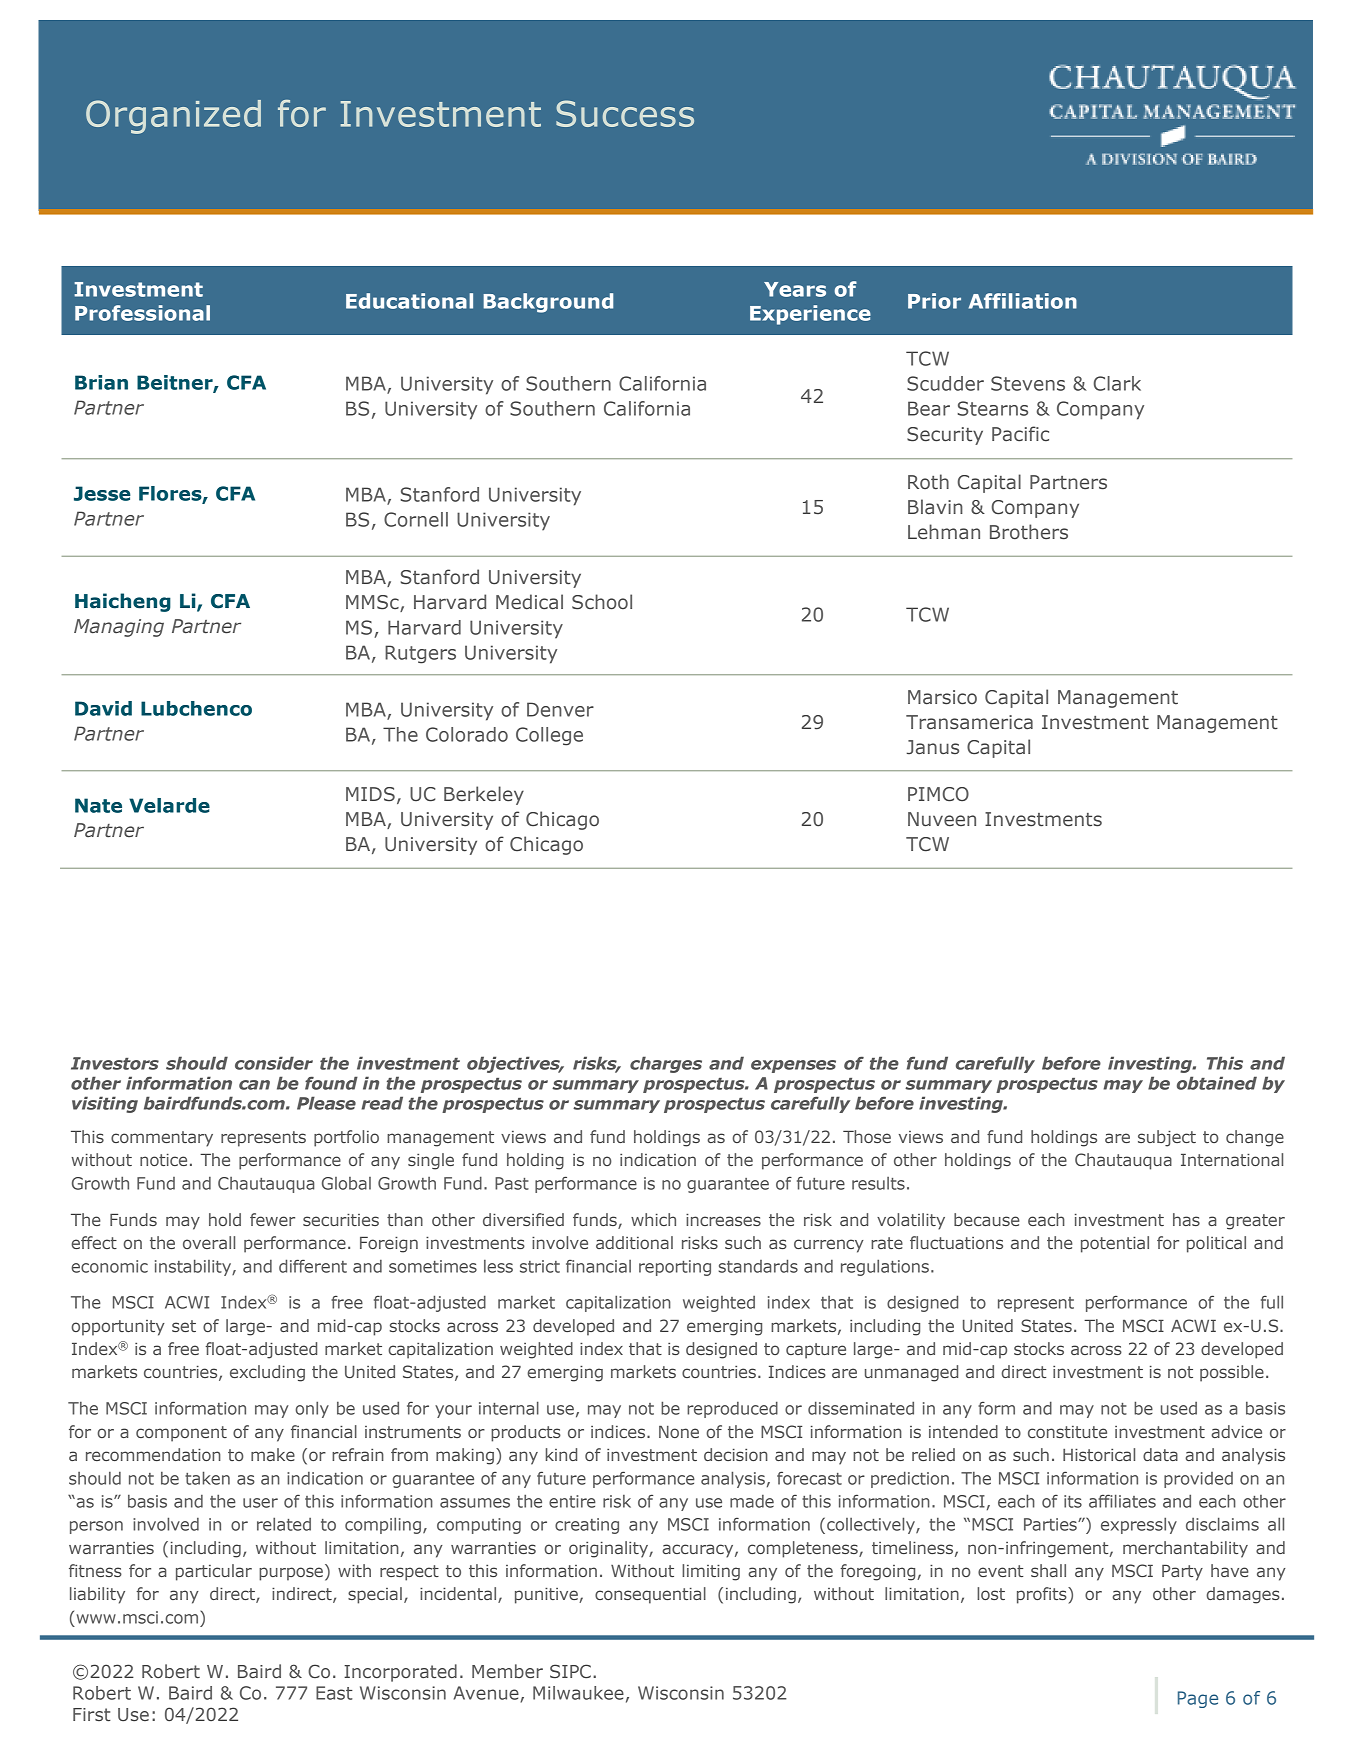 The width and height of the page is (1354, 1752). I want to click on Organized, so click(173, 117).
